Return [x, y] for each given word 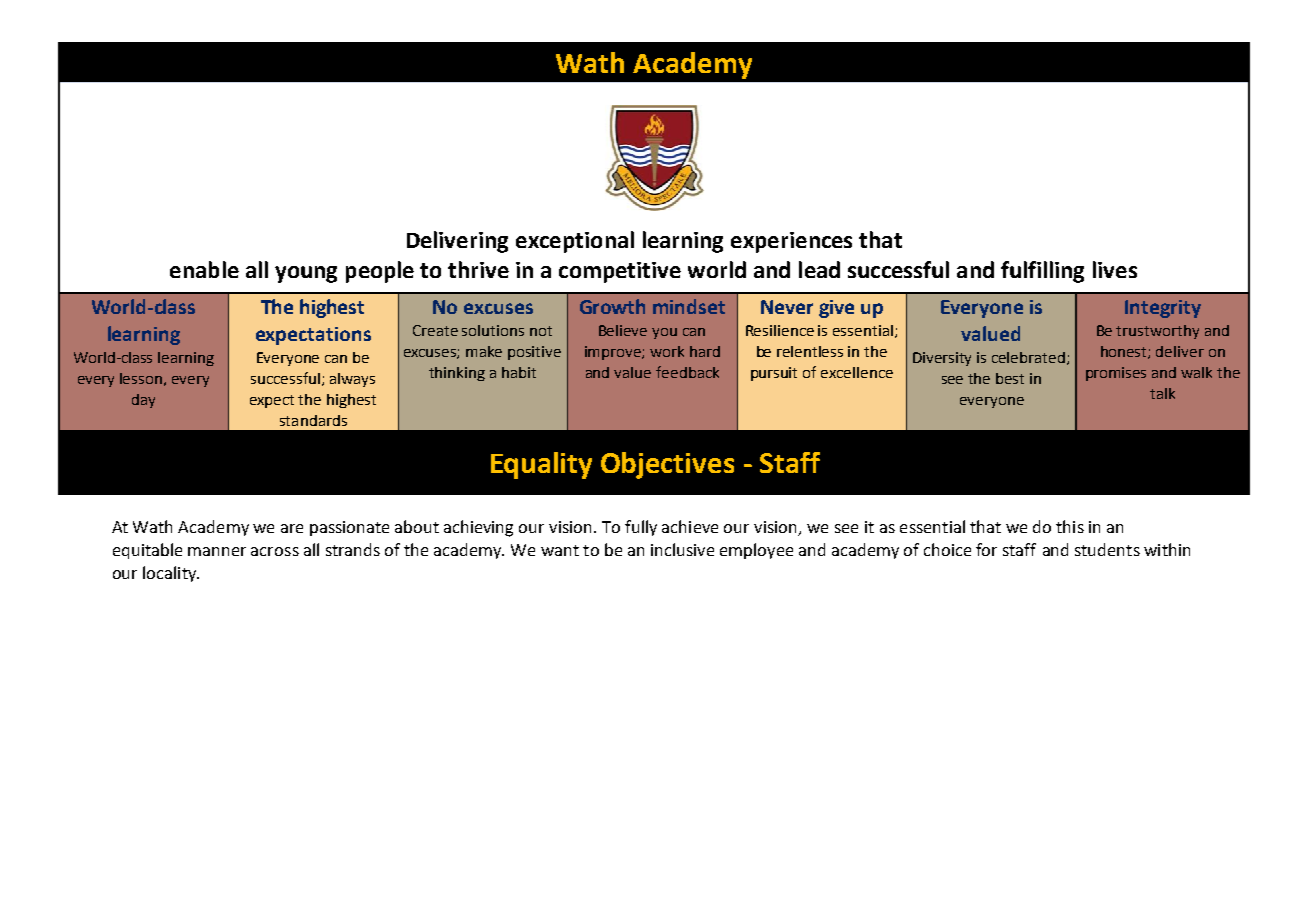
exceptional [575, 242]
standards [313, 420]
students [1107, 549]
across [275, 551]
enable [204, 269]
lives [1115, 269]
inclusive [682, 549]
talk [1162, 393]
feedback [687, 372]
